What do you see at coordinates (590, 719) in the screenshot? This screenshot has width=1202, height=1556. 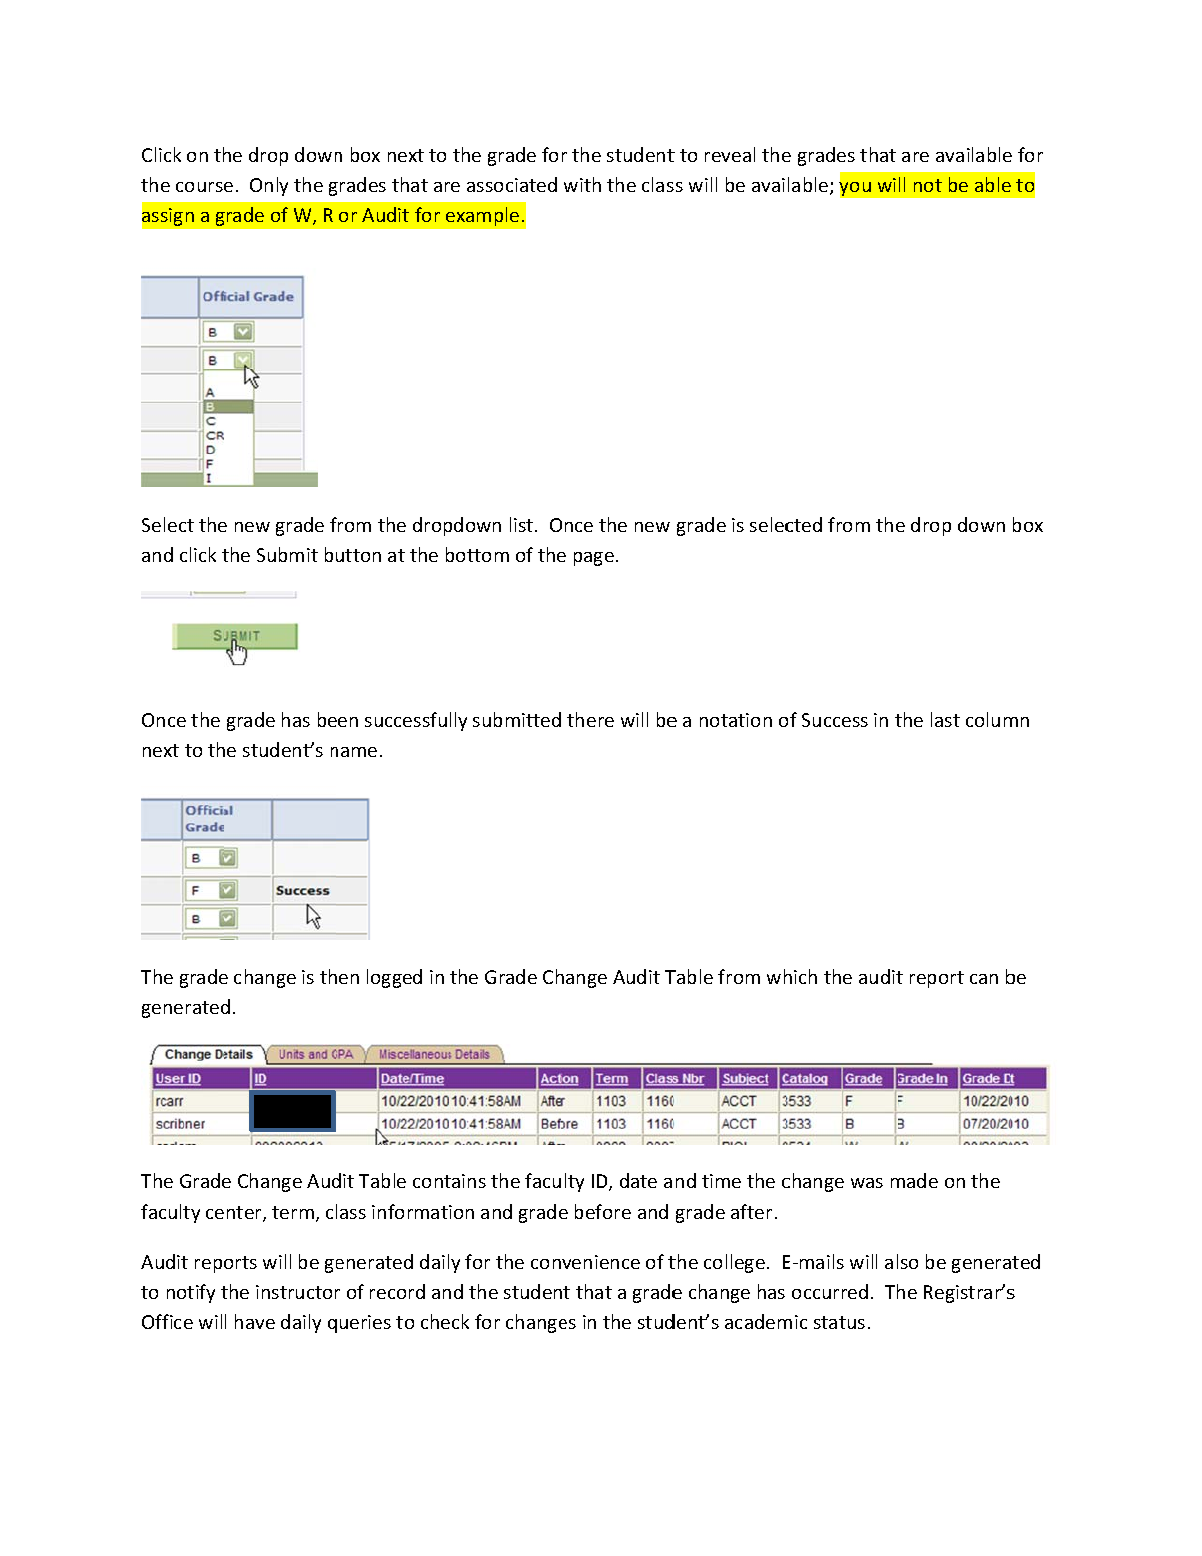 I see `there` at bounding box center [590, 719].
